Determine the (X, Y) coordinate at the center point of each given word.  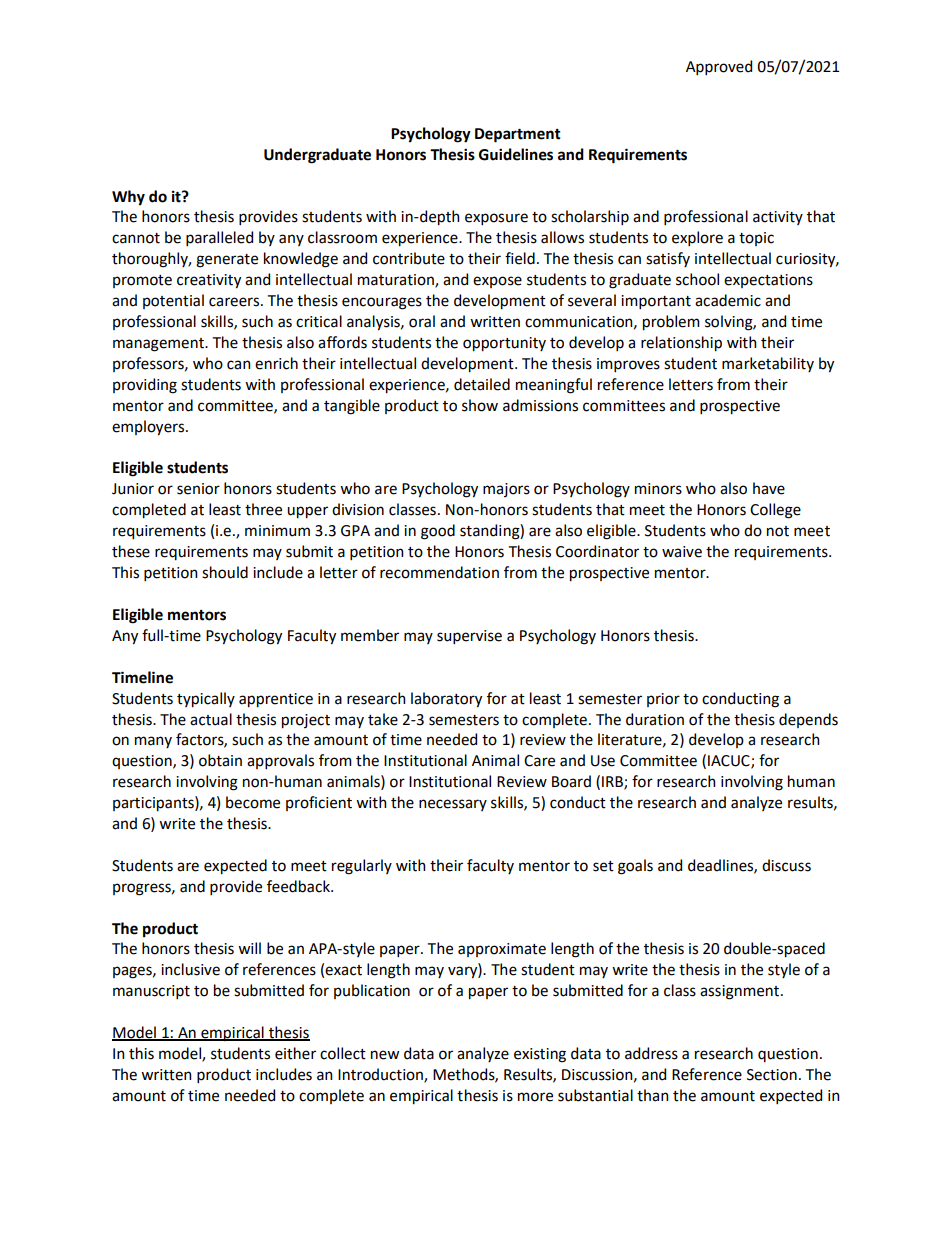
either (295, 1053)
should (225, 572)
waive (682, 552)
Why (128, 198)
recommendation (439, 572)
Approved (719, 67)
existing (540, 1055)
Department (518, 135)
